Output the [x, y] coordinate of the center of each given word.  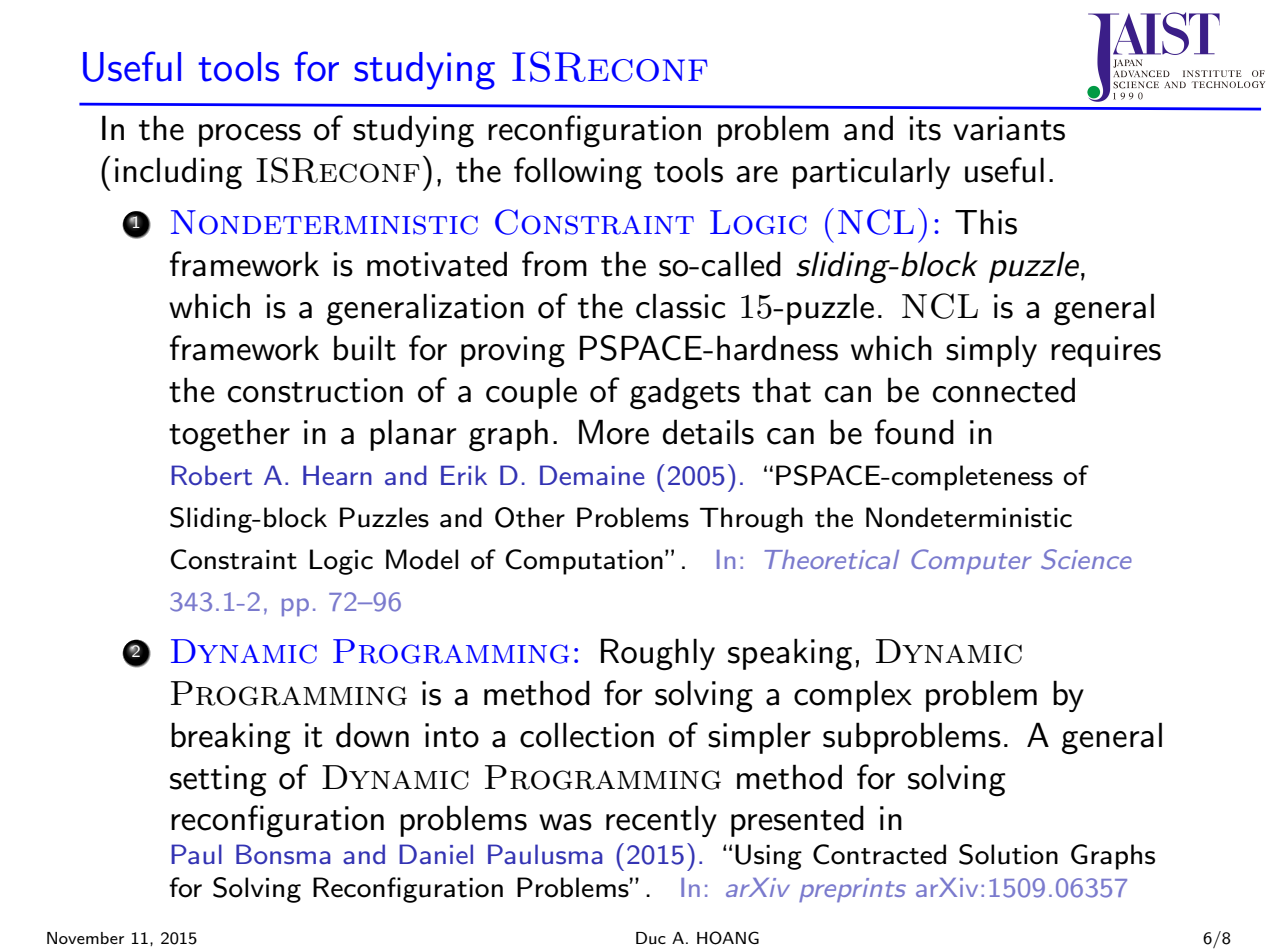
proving [513, 352]
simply [991, 351]
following [578, 173]
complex [853, 696]
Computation [584, 562]
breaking [231, 738]
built [365, 348]
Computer [971, 561]
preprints [852, 890]
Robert [211, 475]
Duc [651, 938]
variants [1009, 128]
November [85, 938]
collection [587, 735]
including [178, 173]
